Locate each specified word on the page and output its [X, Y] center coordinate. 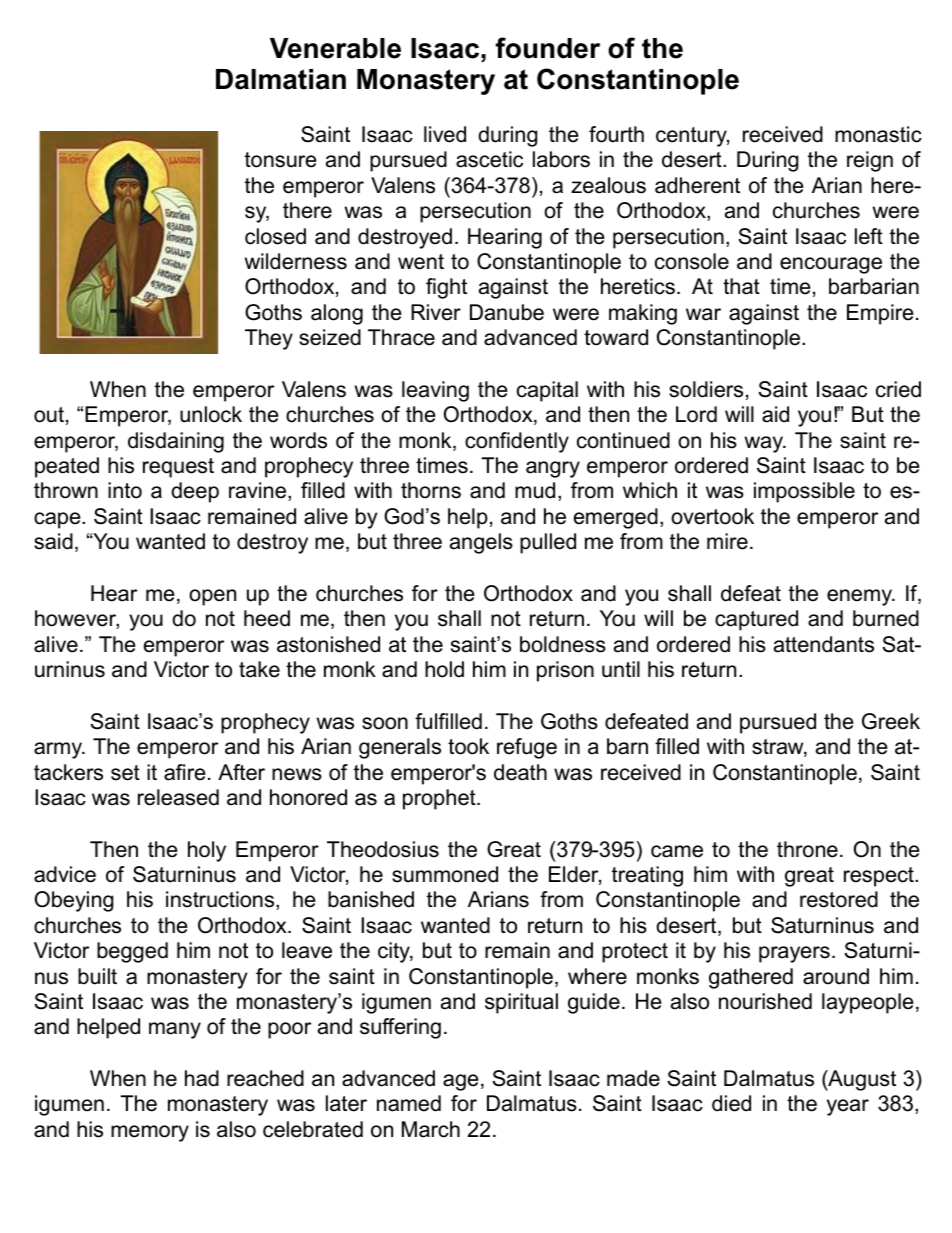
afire [185, 772]
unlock [211, 414]
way [765, 444]
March [431, 1129]
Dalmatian [281, 79]
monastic [878, 134]
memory [150, 1133]
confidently [517, 442]
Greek [891, 721]
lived [445, 134]
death [520, 772]
